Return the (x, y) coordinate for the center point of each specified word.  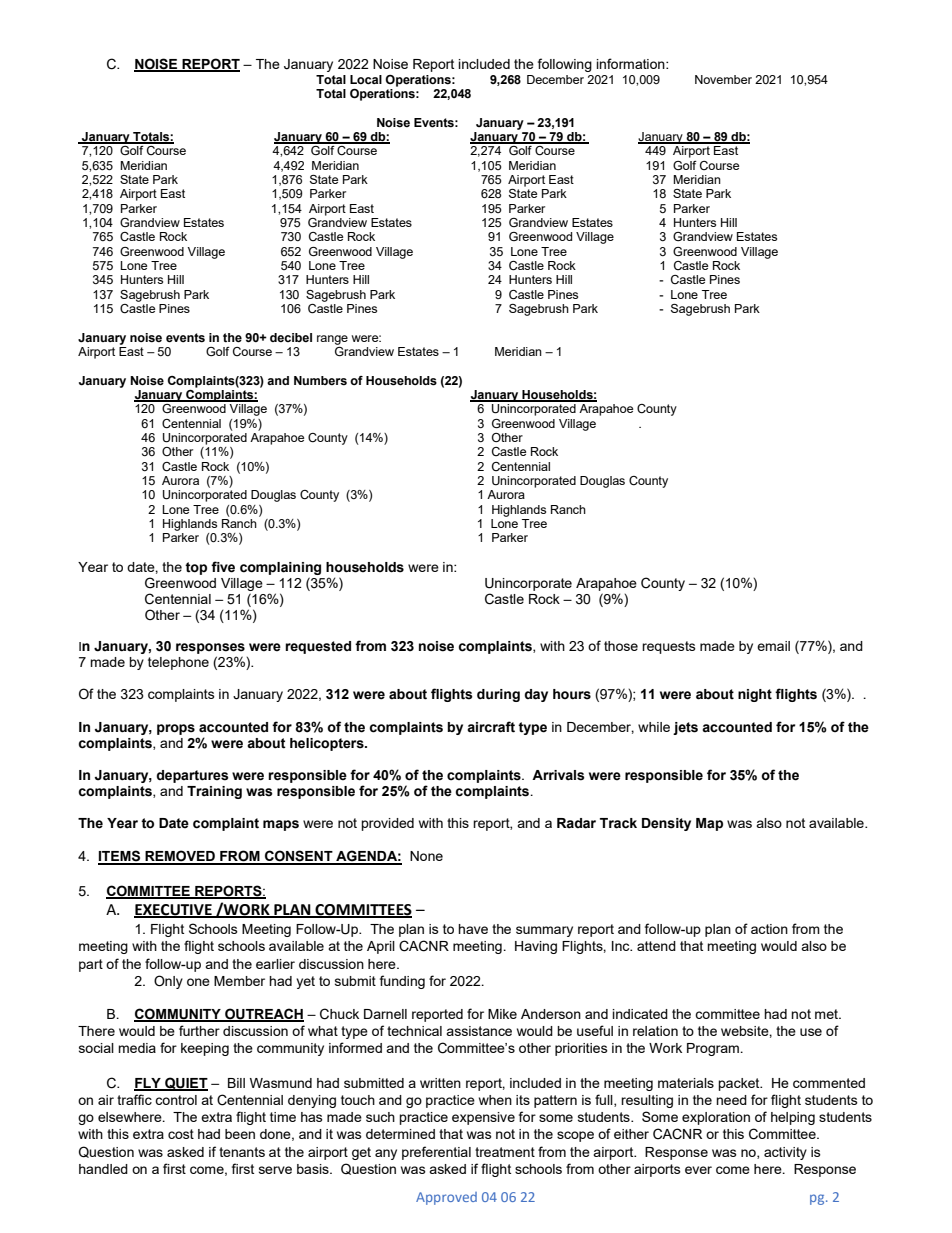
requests (669, 647)
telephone (178, 663)
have (473, 929)
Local (366, 80)
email (773, 646)
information (632, 63)
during (498, 695)
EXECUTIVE (174, 911)
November (723, 79)
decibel (291, 337)
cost (181, 1134)
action (769, 929)
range (332, 340)
